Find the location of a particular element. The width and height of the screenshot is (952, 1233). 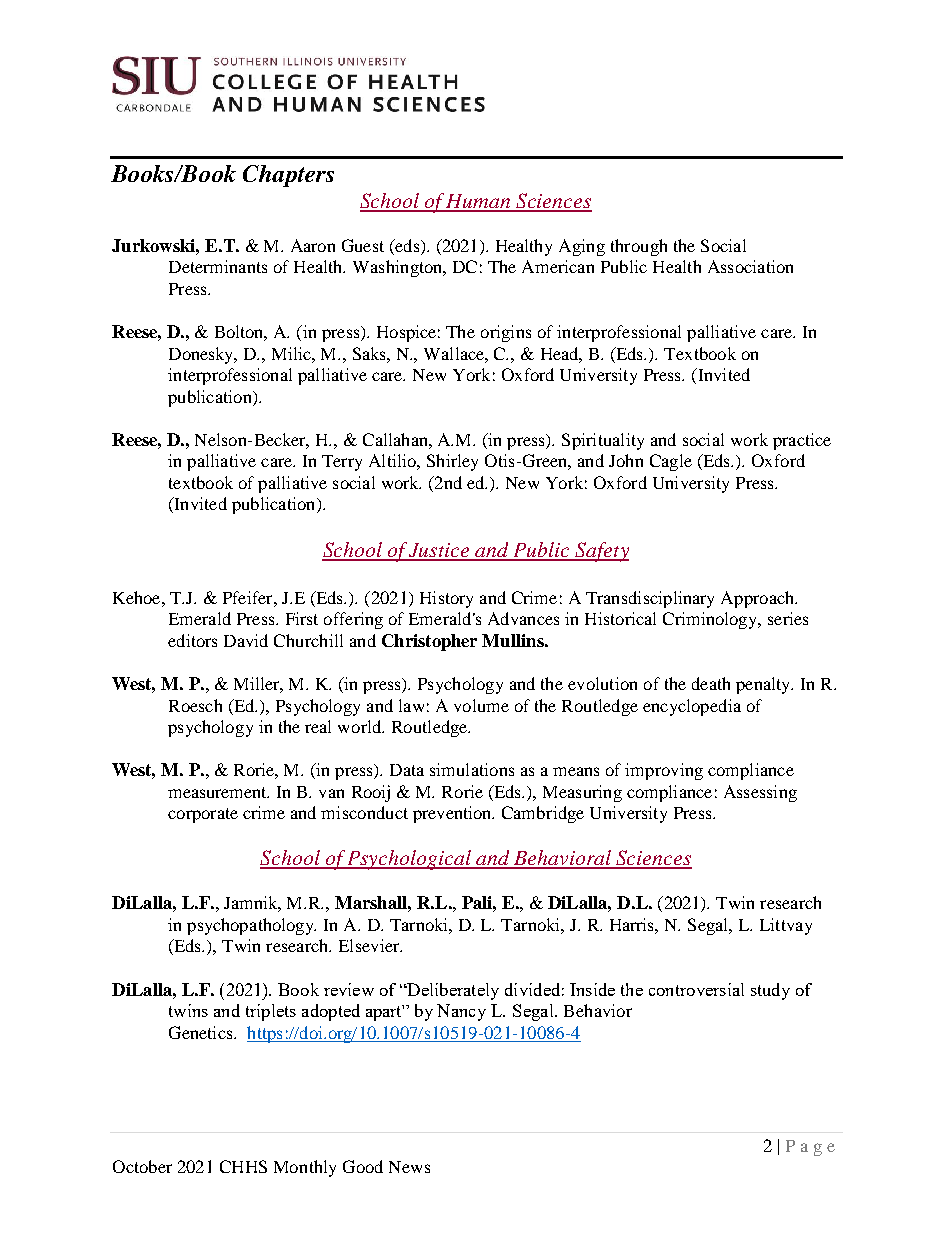

Pfeifer is located at coordinates (249, 597).
